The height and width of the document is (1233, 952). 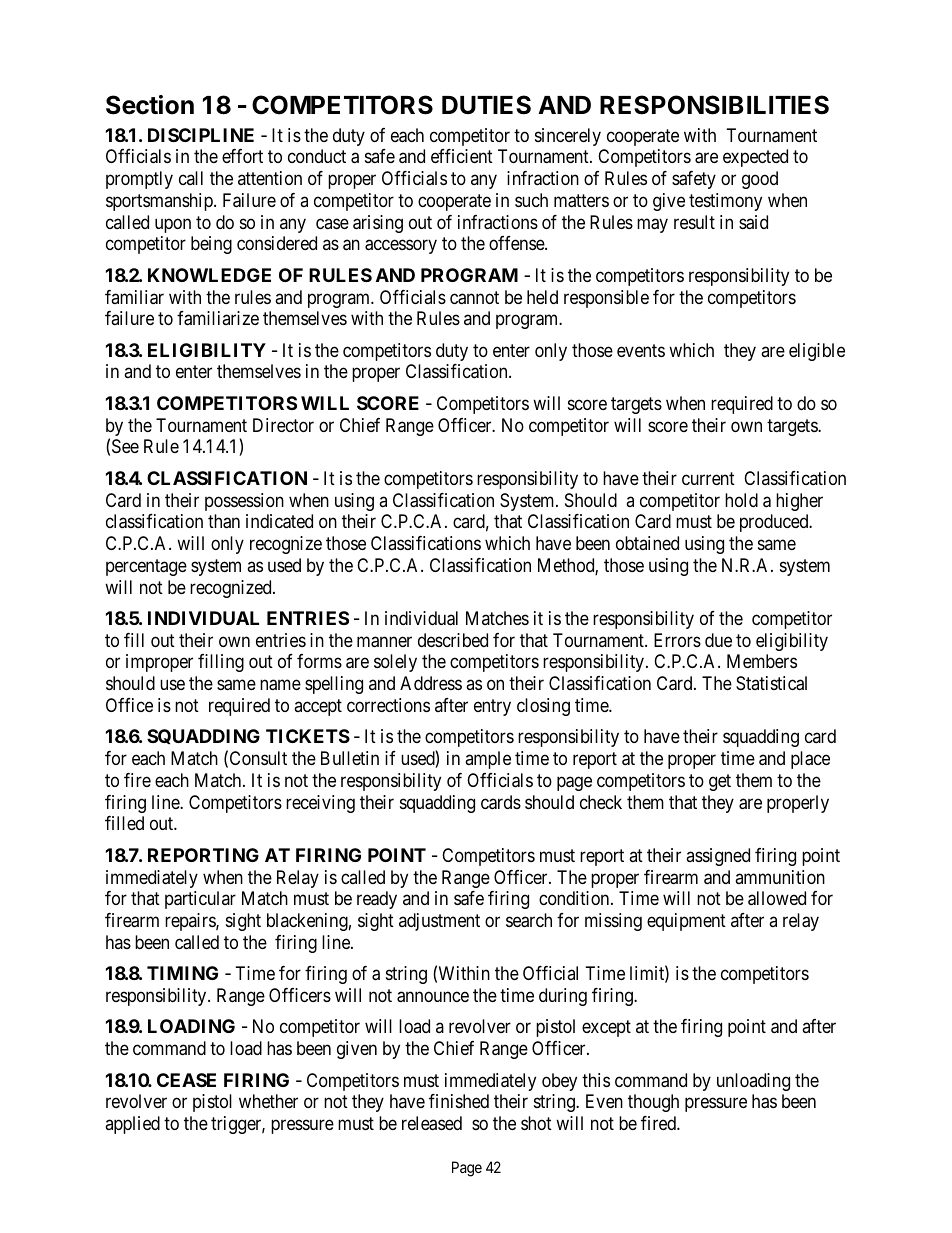 I want to click on expected, so click(x=755, y=158).
